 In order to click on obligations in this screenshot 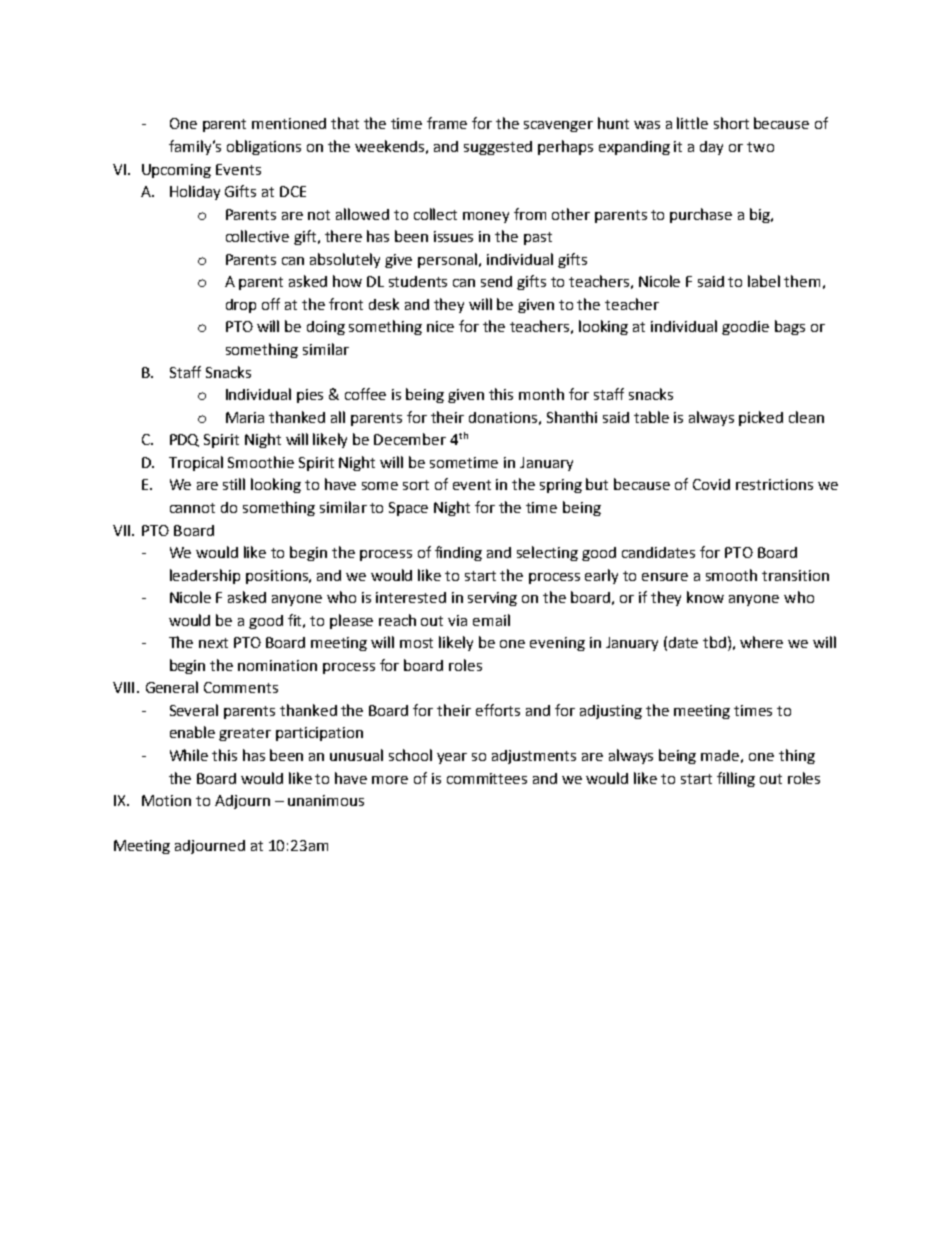, I will do `click(264, 147)`.
